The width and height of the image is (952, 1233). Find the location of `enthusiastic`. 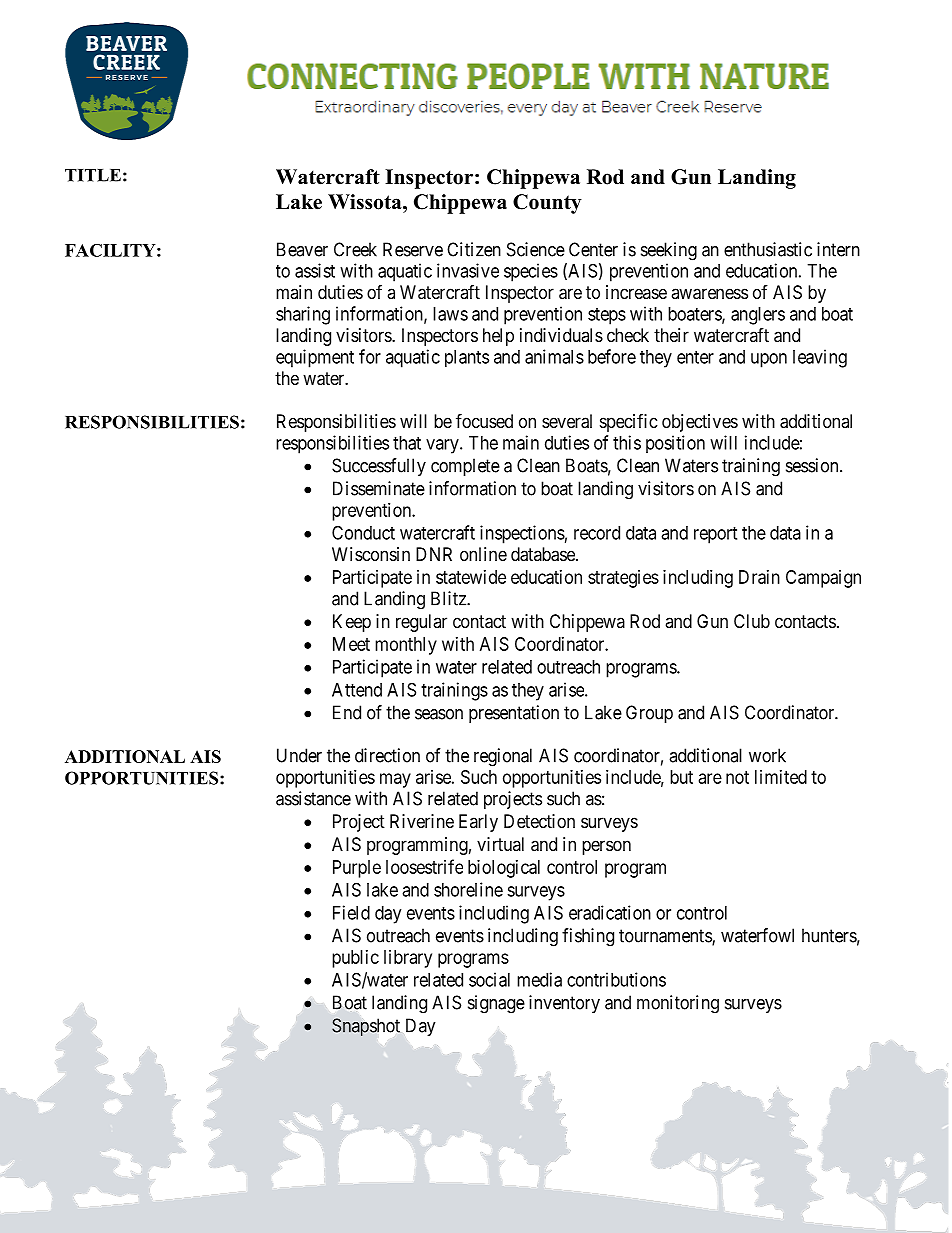

enthusiastic is located at coordinates (768, 249).
